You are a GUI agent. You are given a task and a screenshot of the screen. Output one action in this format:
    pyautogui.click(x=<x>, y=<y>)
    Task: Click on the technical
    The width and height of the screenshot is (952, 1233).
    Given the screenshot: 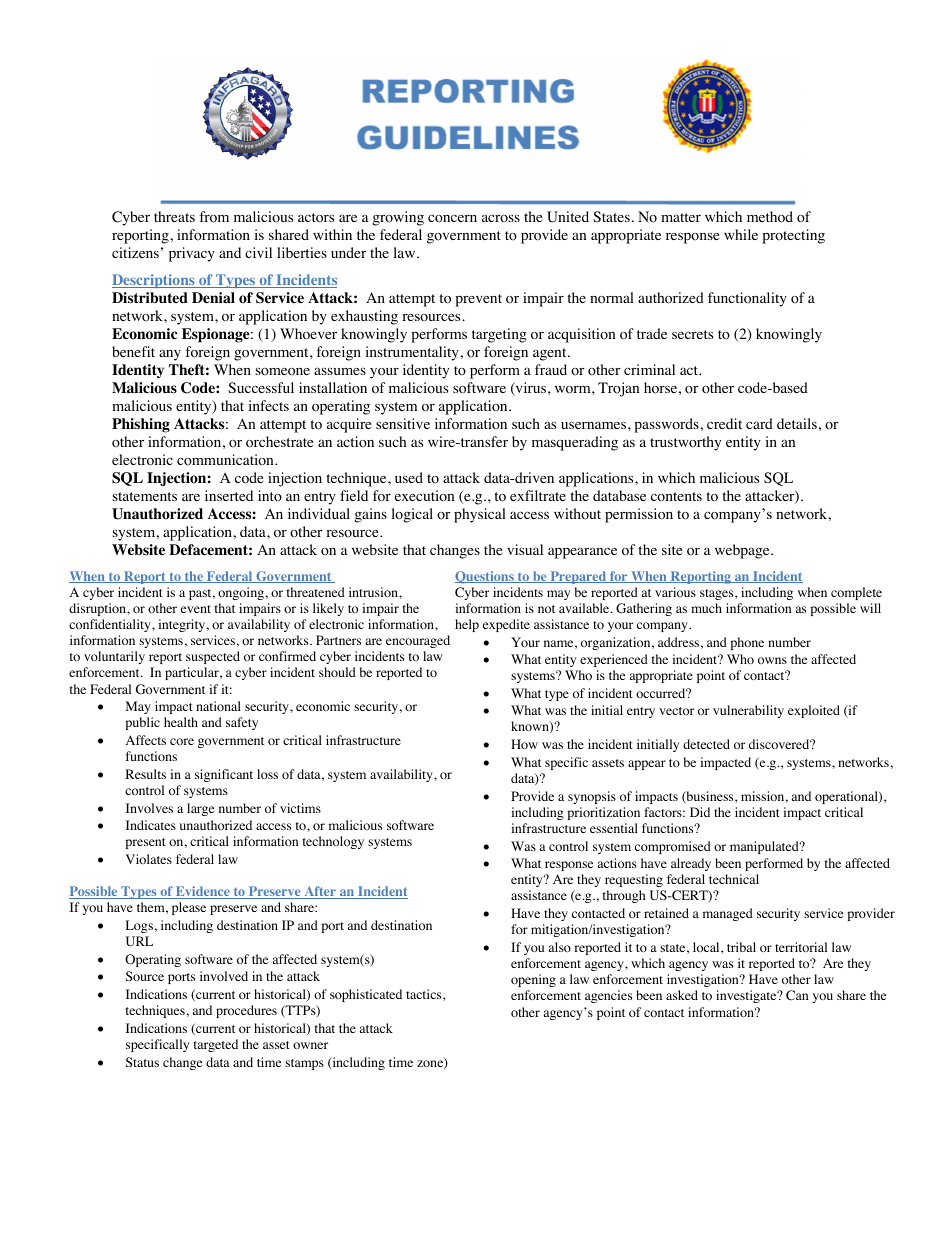 What is the action you would take?
    pyautogui.click(x=734, y=879)
